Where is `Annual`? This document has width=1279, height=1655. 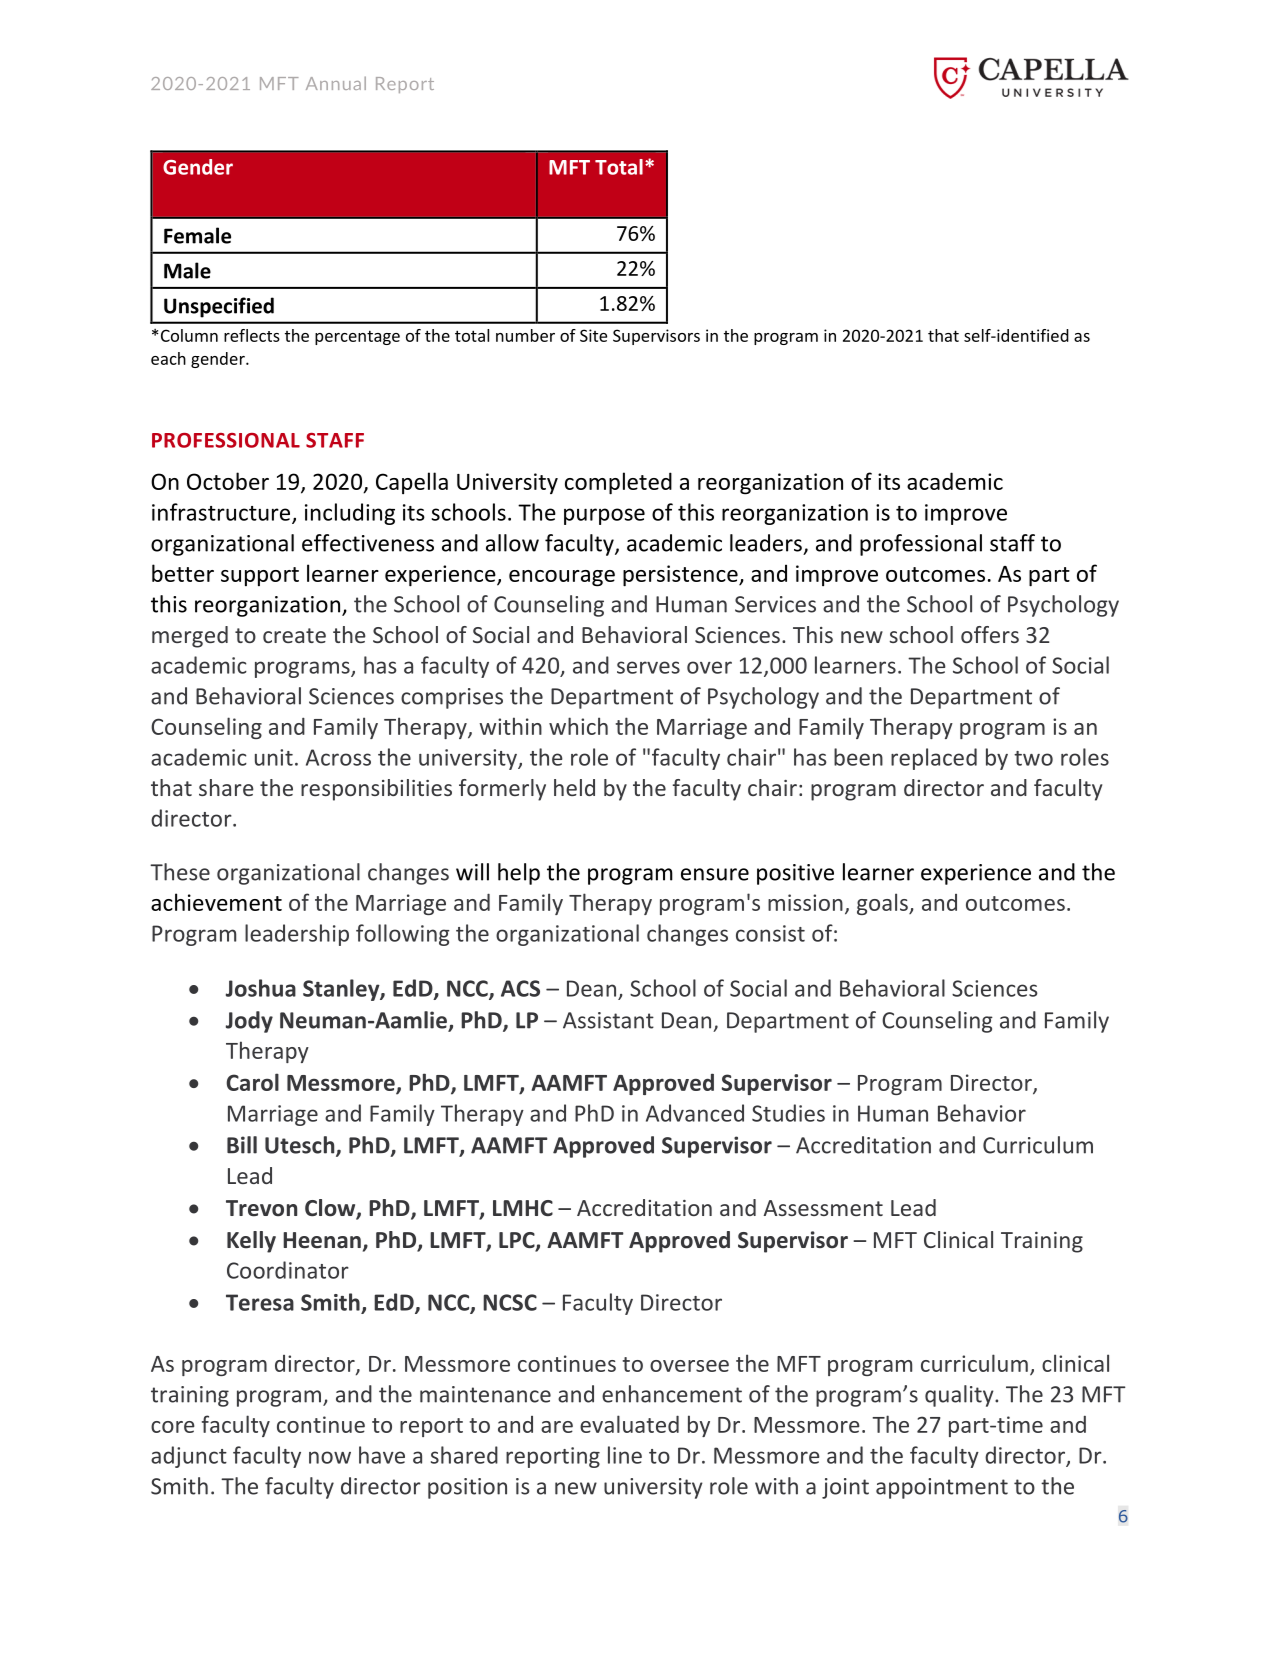 Annual is located at coordinates (336, 83).
